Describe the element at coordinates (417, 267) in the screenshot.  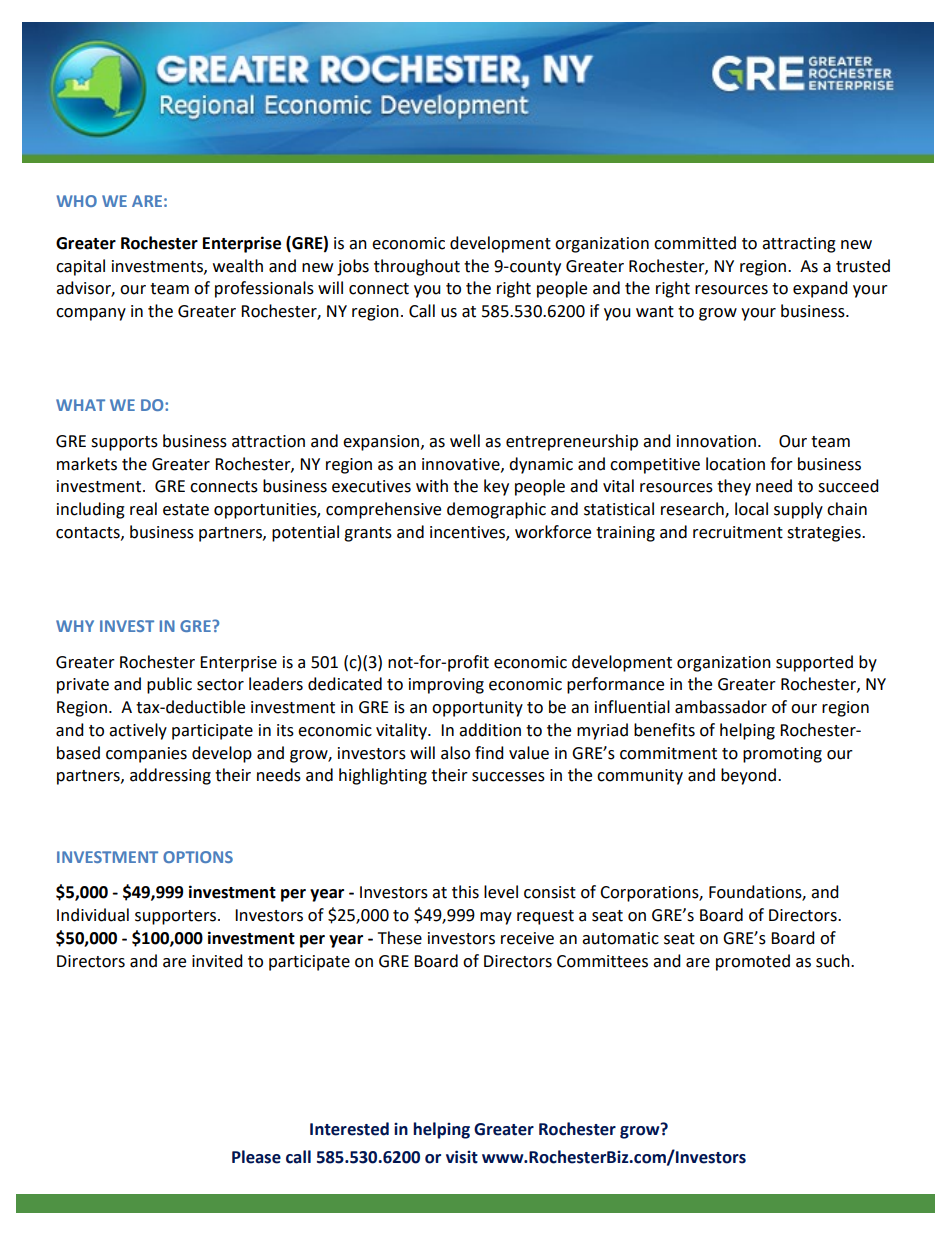
I see `throughout` at that location.
